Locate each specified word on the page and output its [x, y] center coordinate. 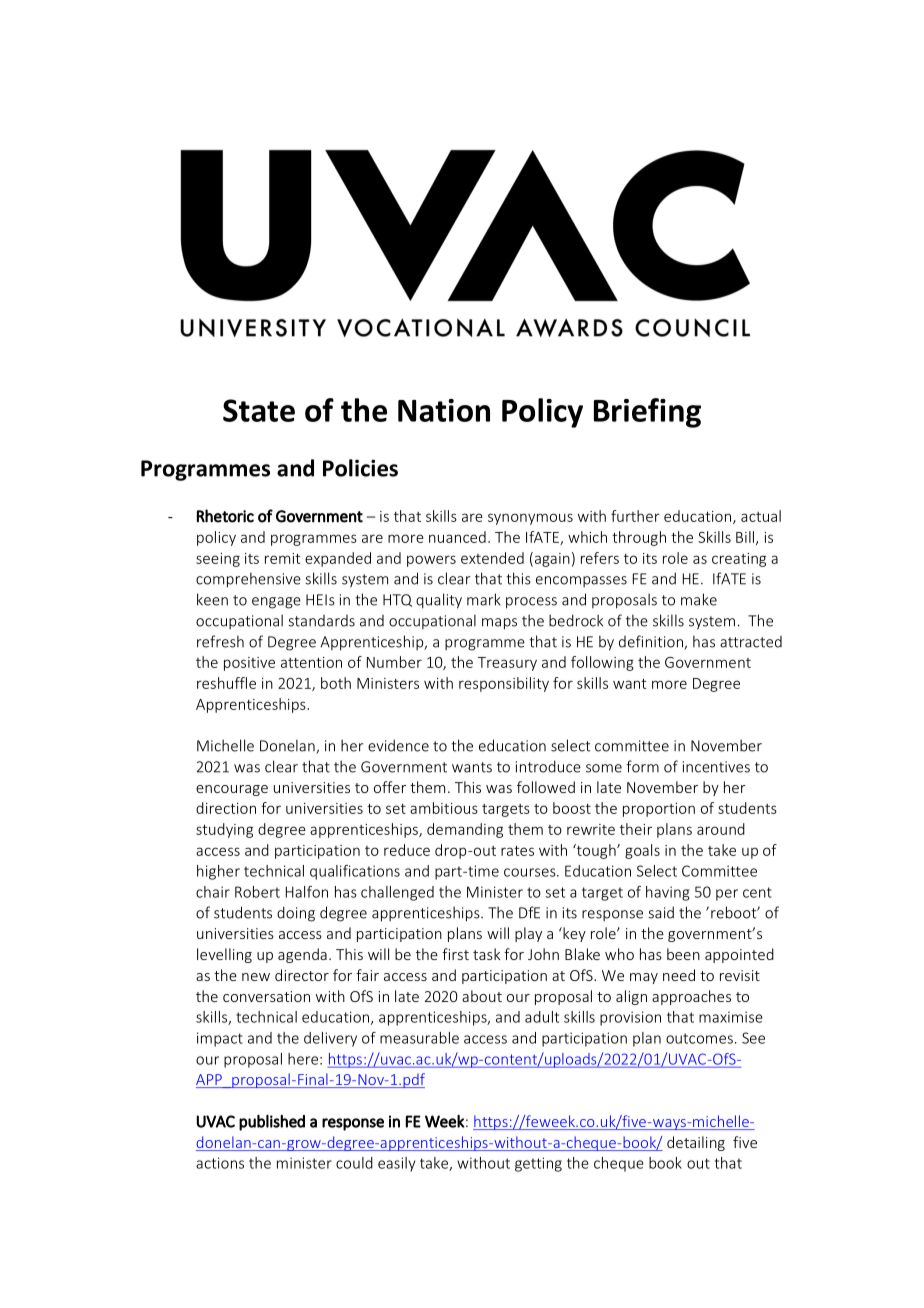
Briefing [647, 413]
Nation [444, 410]
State [259, 410]
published [272, 1123]
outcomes [699, 1038]
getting [538, 1164]
